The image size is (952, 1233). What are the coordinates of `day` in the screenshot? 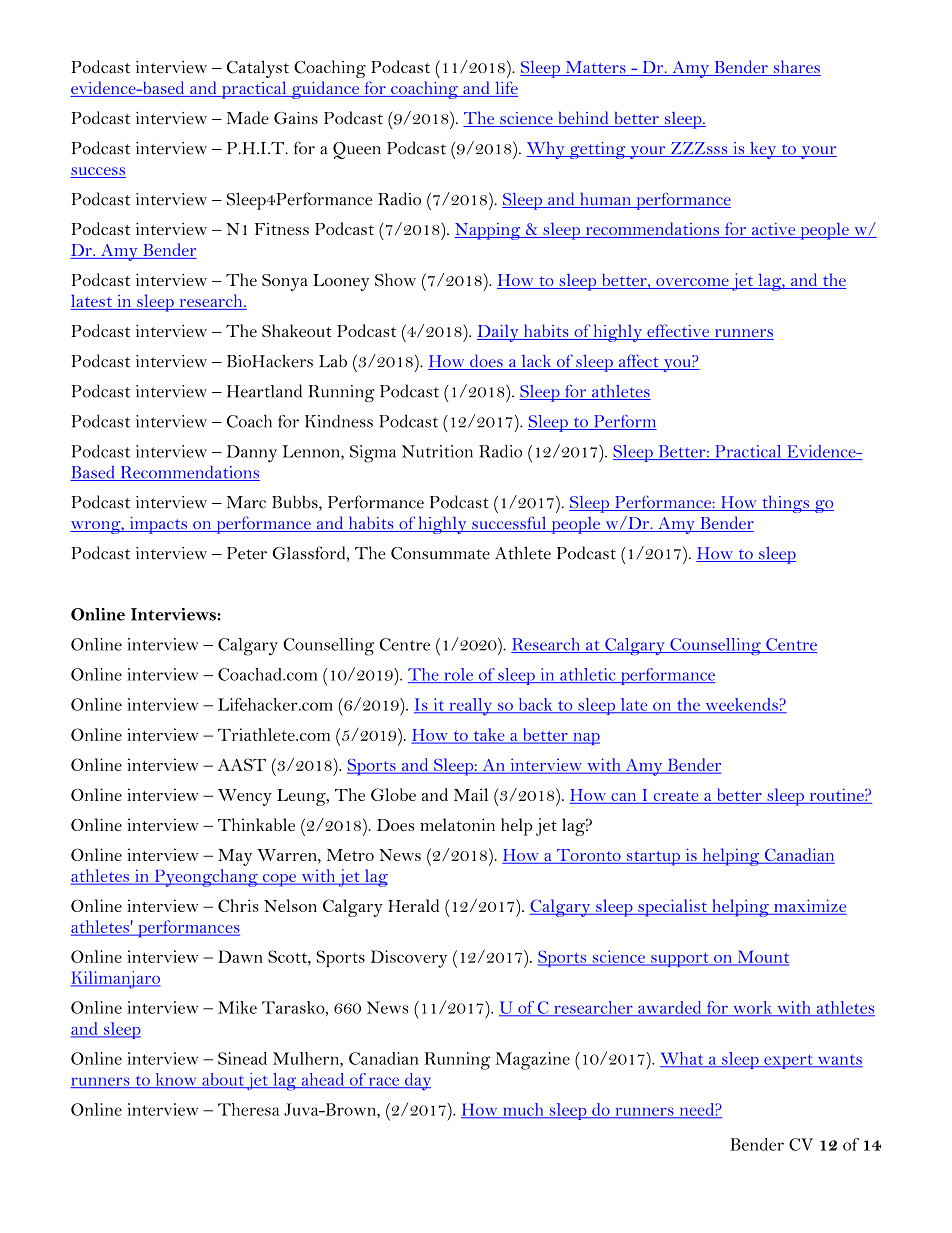 It's located at (417, 1082).
